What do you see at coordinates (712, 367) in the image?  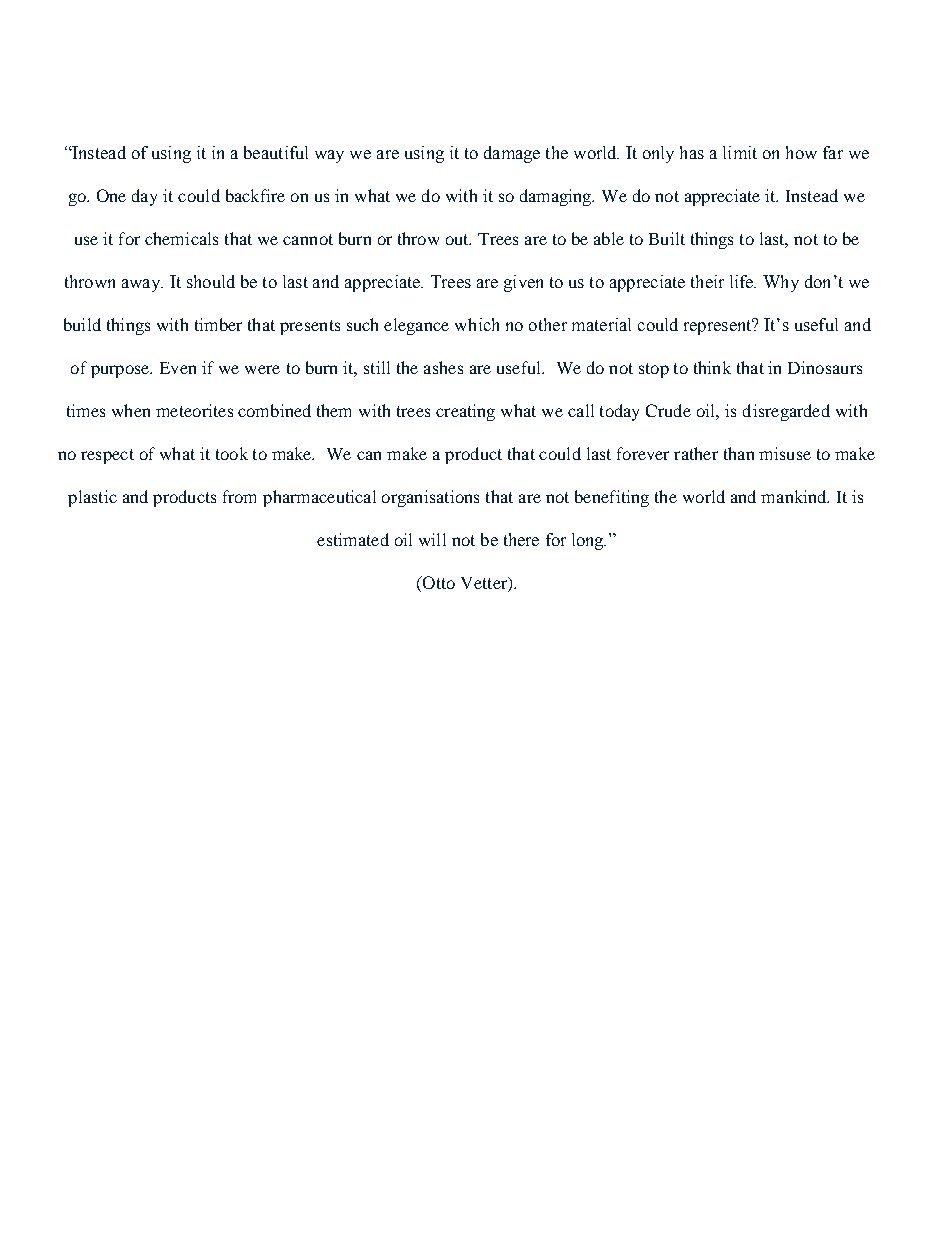 I see `think` at bounding box center [712, 367].
